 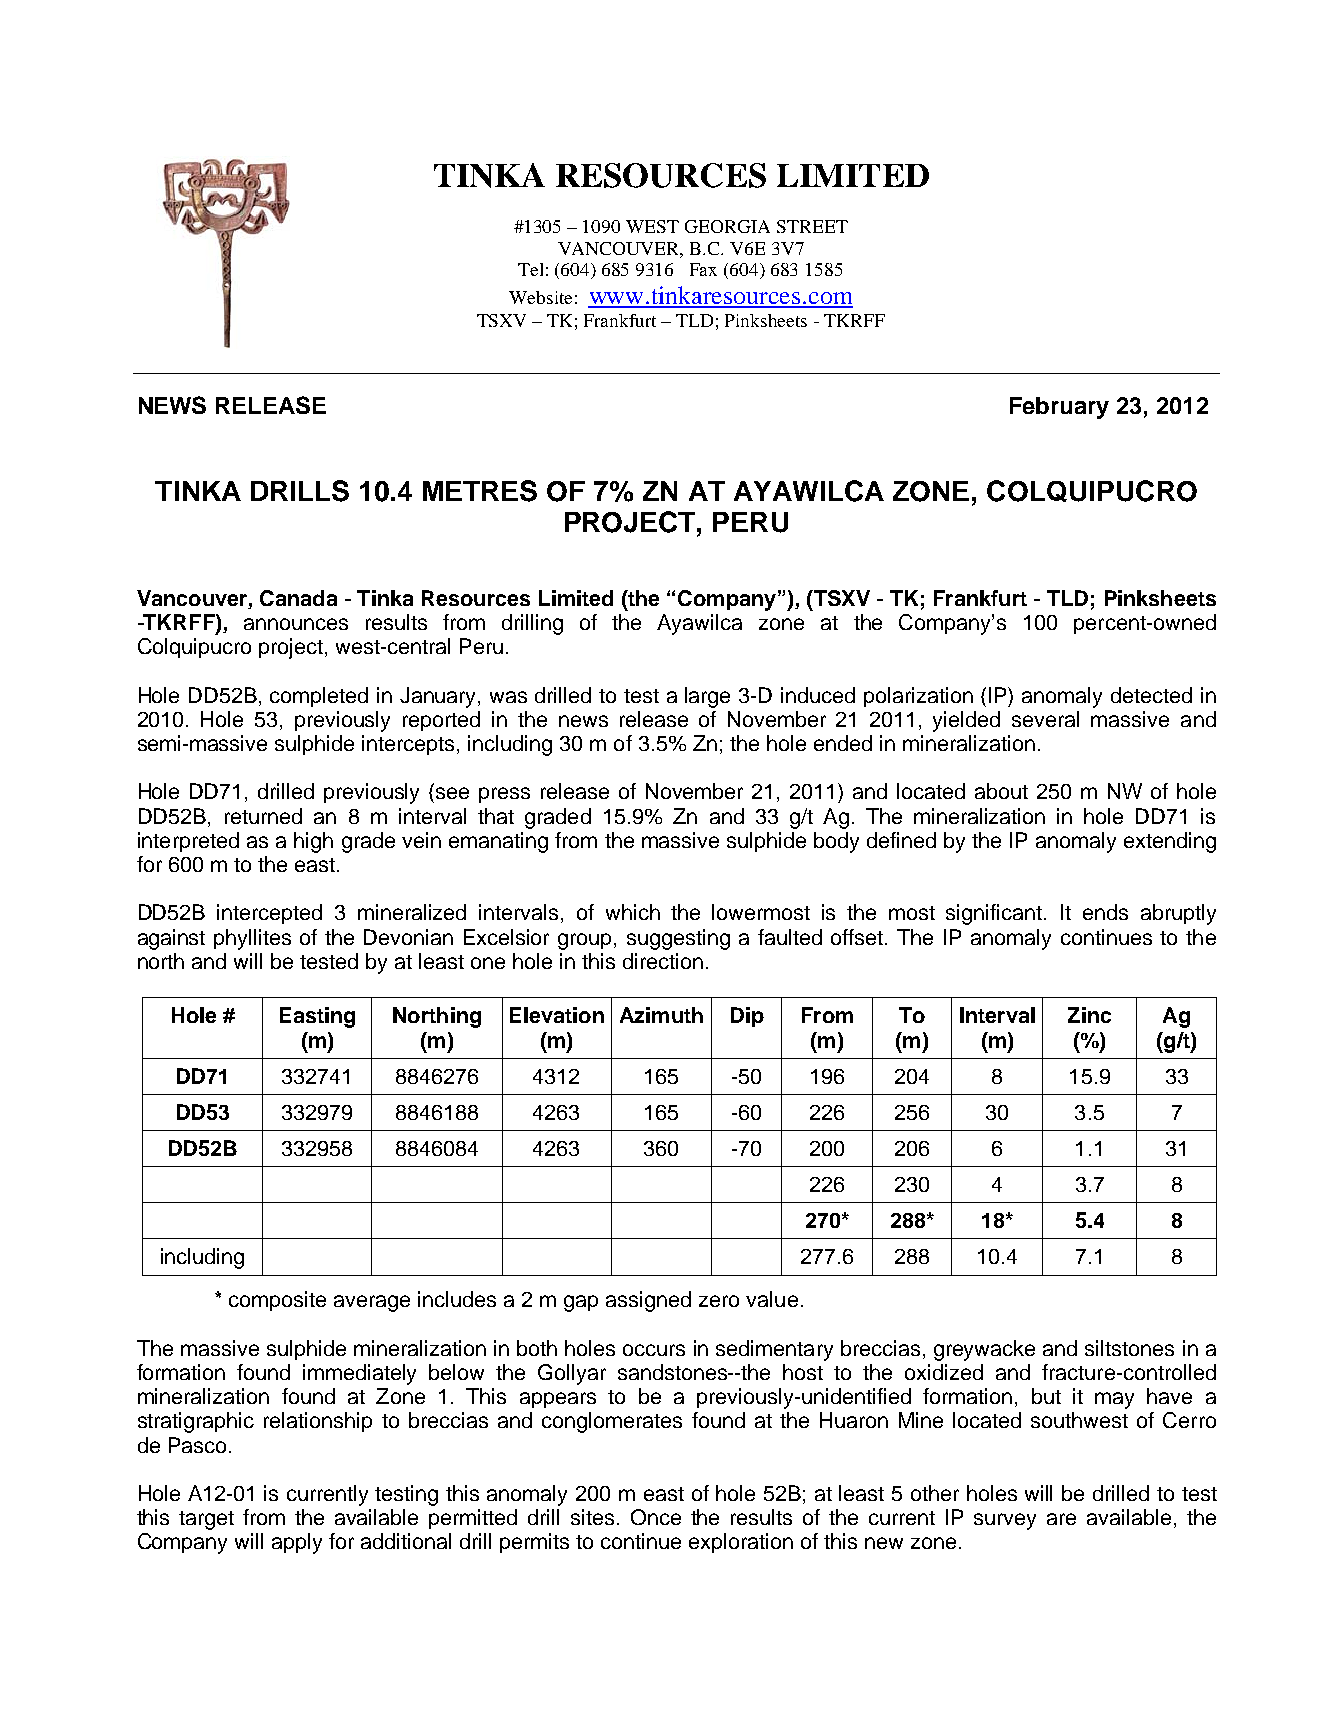 What do you see at coordinates (480, 491) in the page?
I see `METRES` at bounding box center [480, 491].
